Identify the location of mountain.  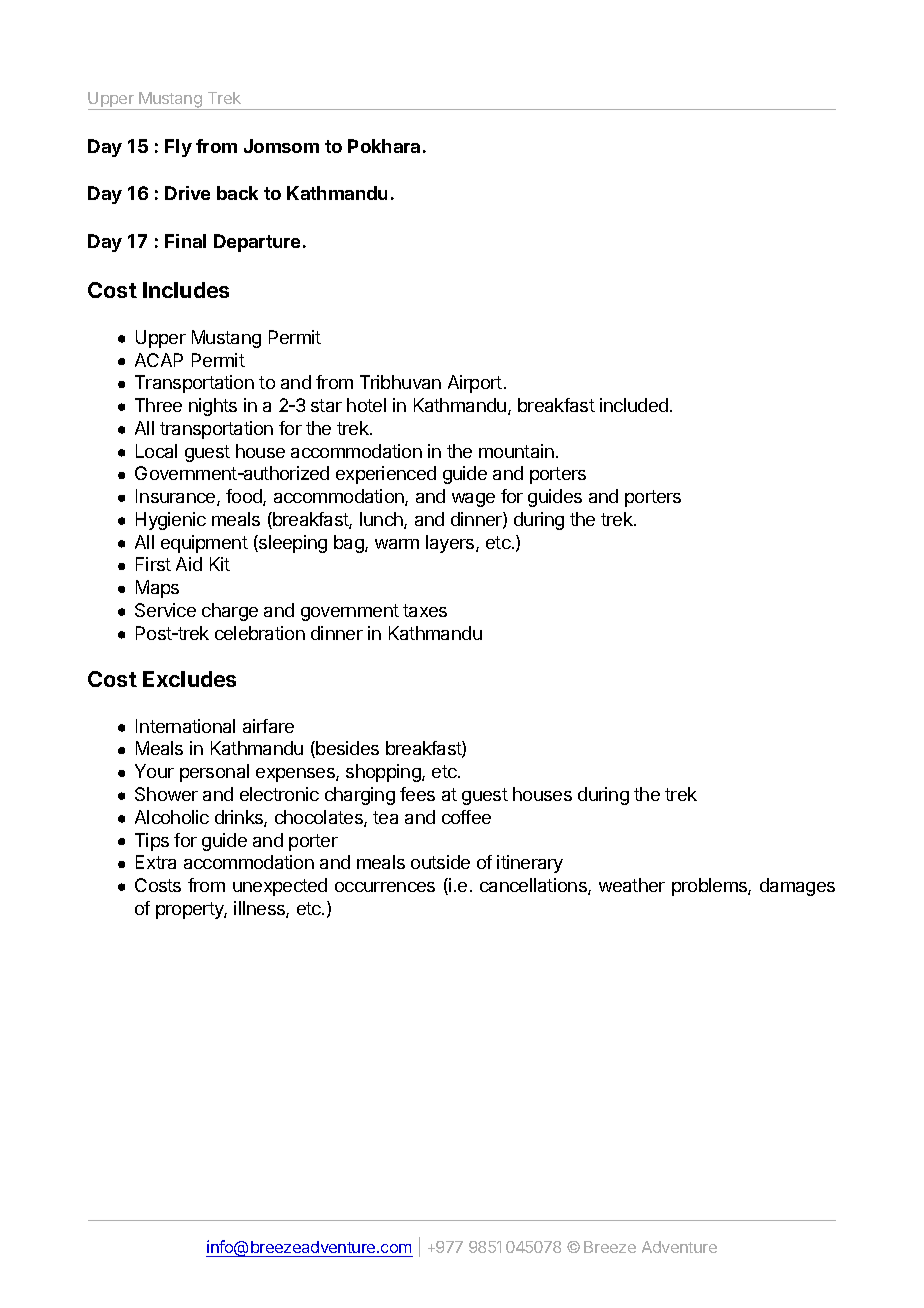
(516, 451).
